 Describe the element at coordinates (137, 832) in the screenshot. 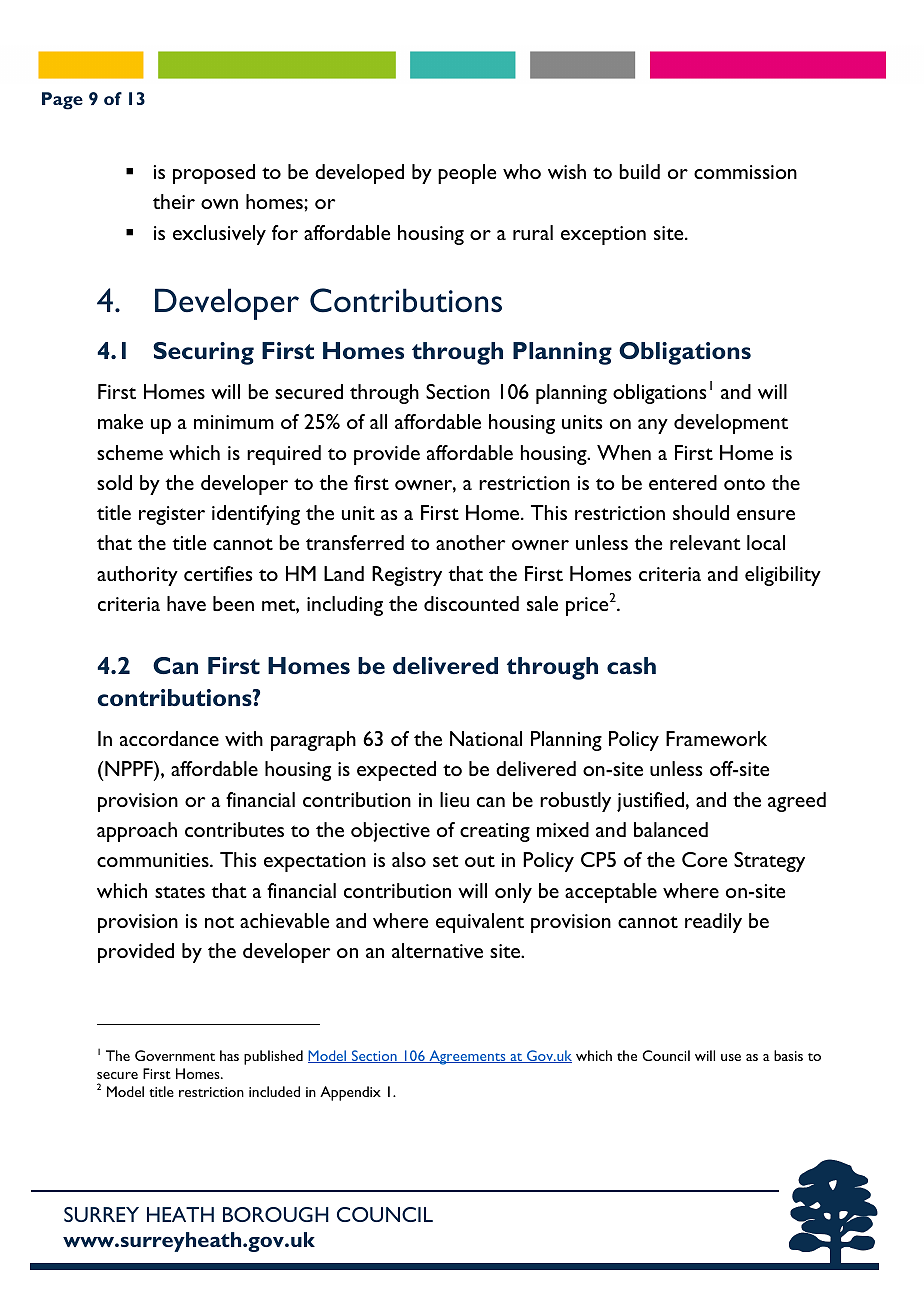

I see `approach` at that location.
